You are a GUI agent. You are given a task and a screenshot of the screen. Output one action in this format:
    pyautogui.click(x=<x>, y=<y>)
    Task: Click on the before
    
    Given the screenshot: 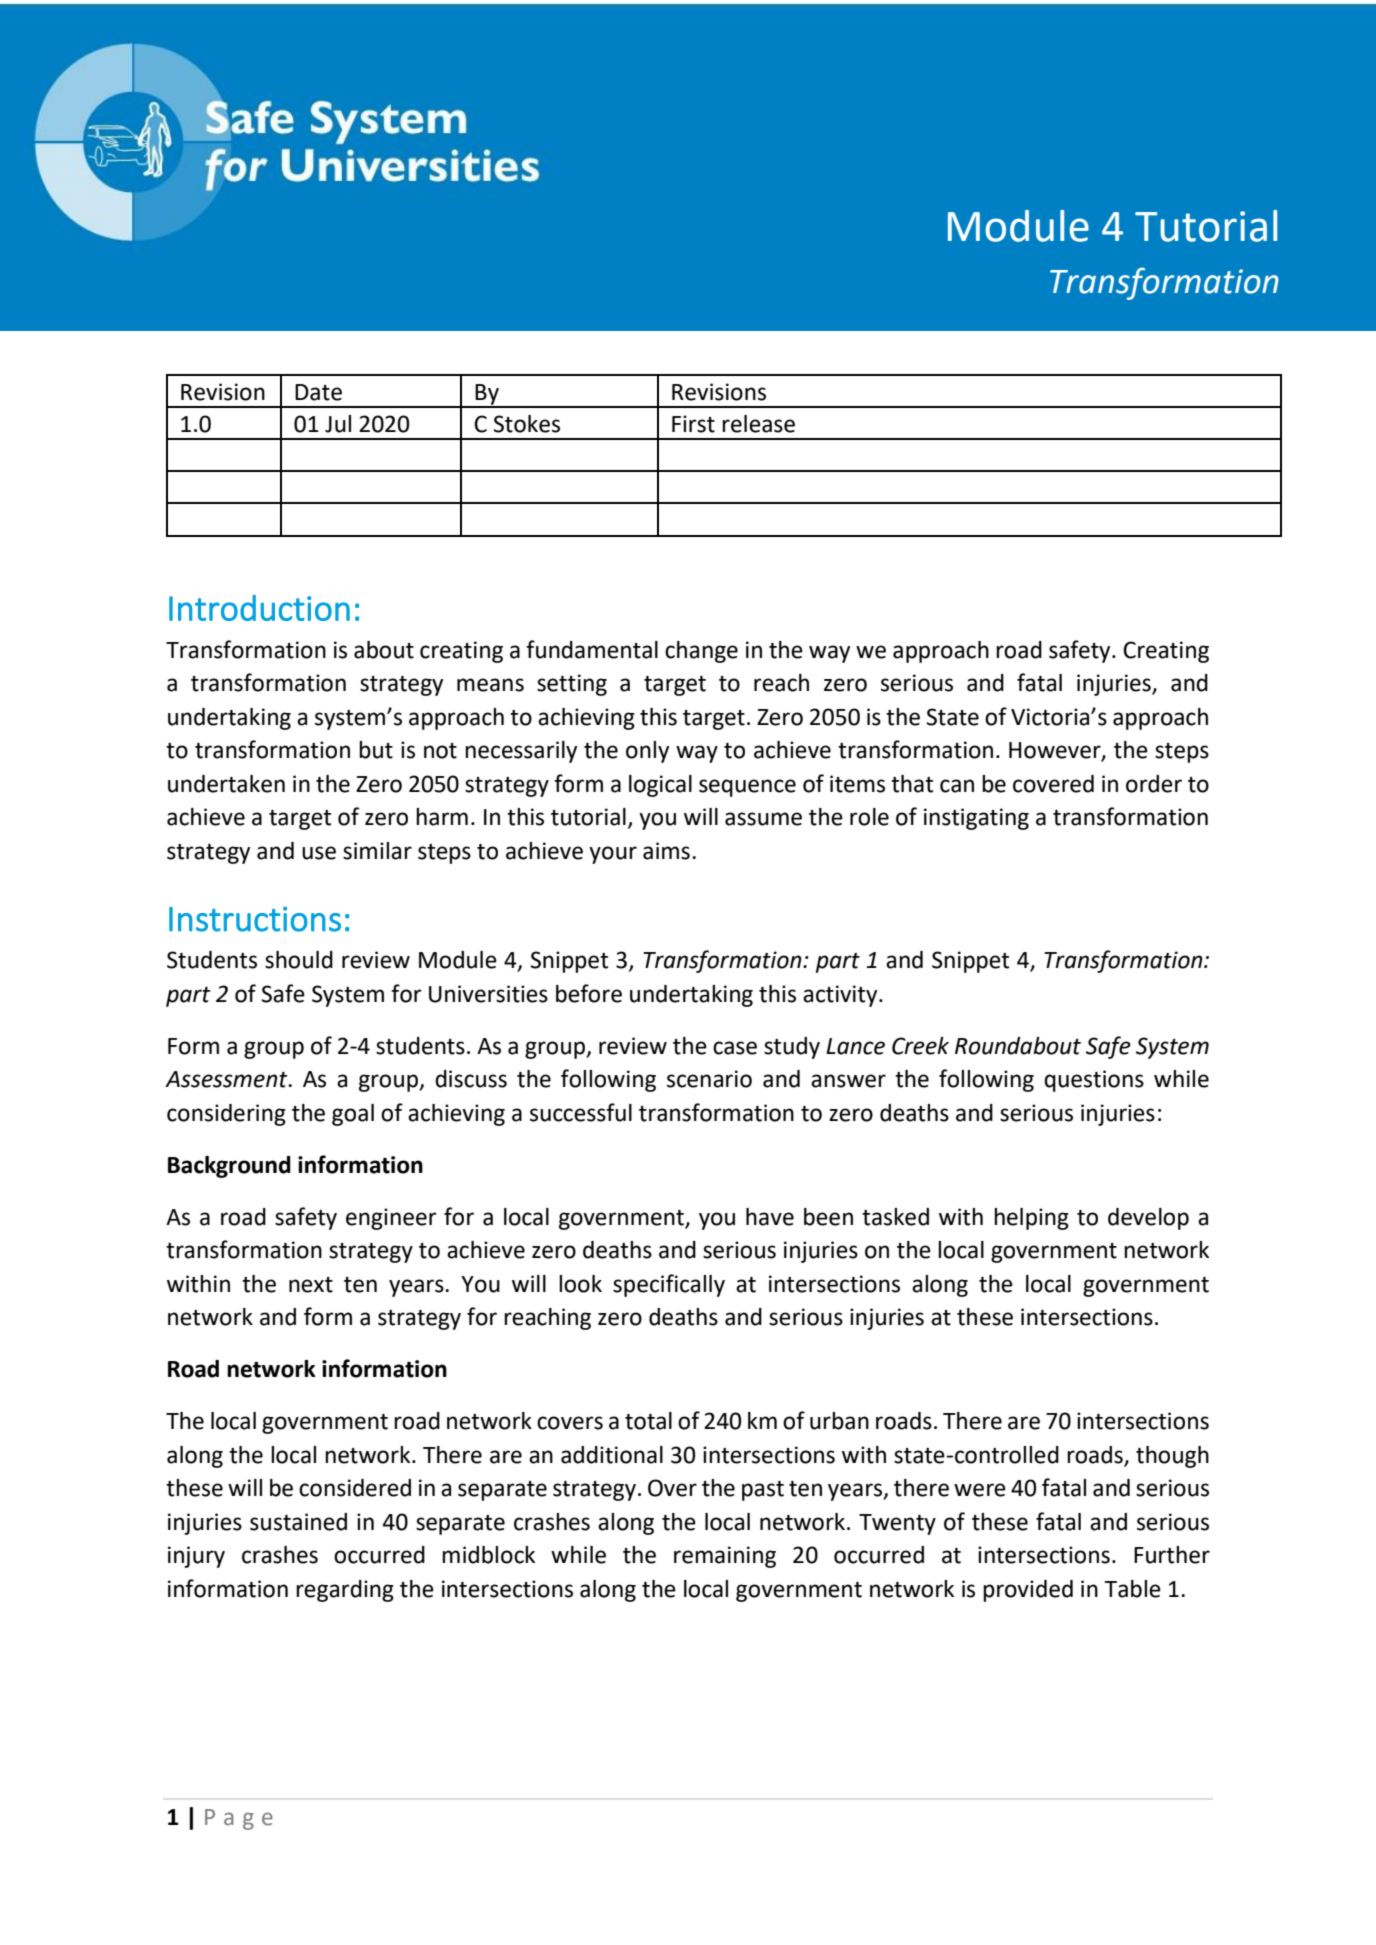 What is the action you would take?
    pyautogui.click(x=589, y=993)
